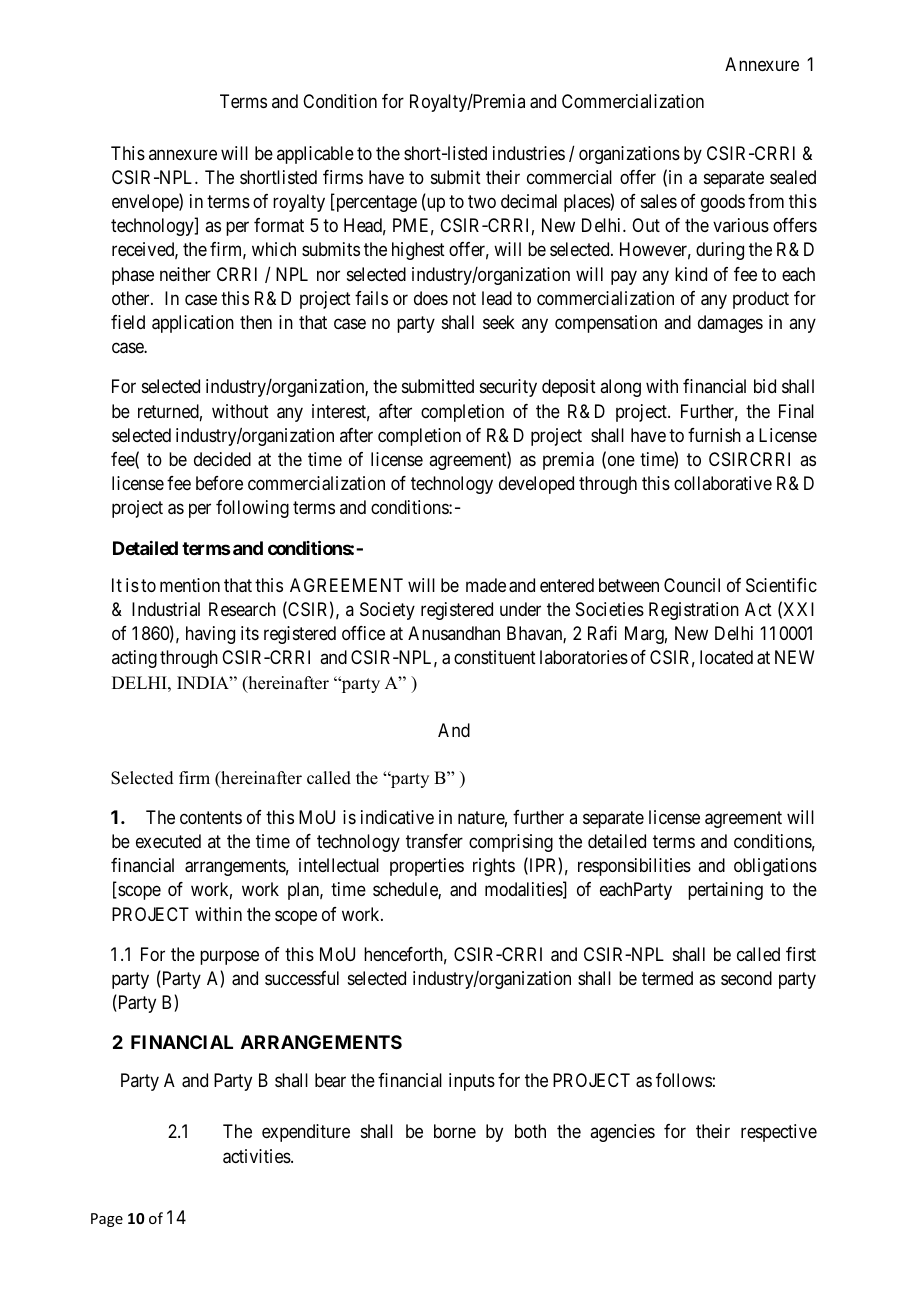  Describe the element at coordinates (508, 388) in the screenshot. I see `security` at that location.
